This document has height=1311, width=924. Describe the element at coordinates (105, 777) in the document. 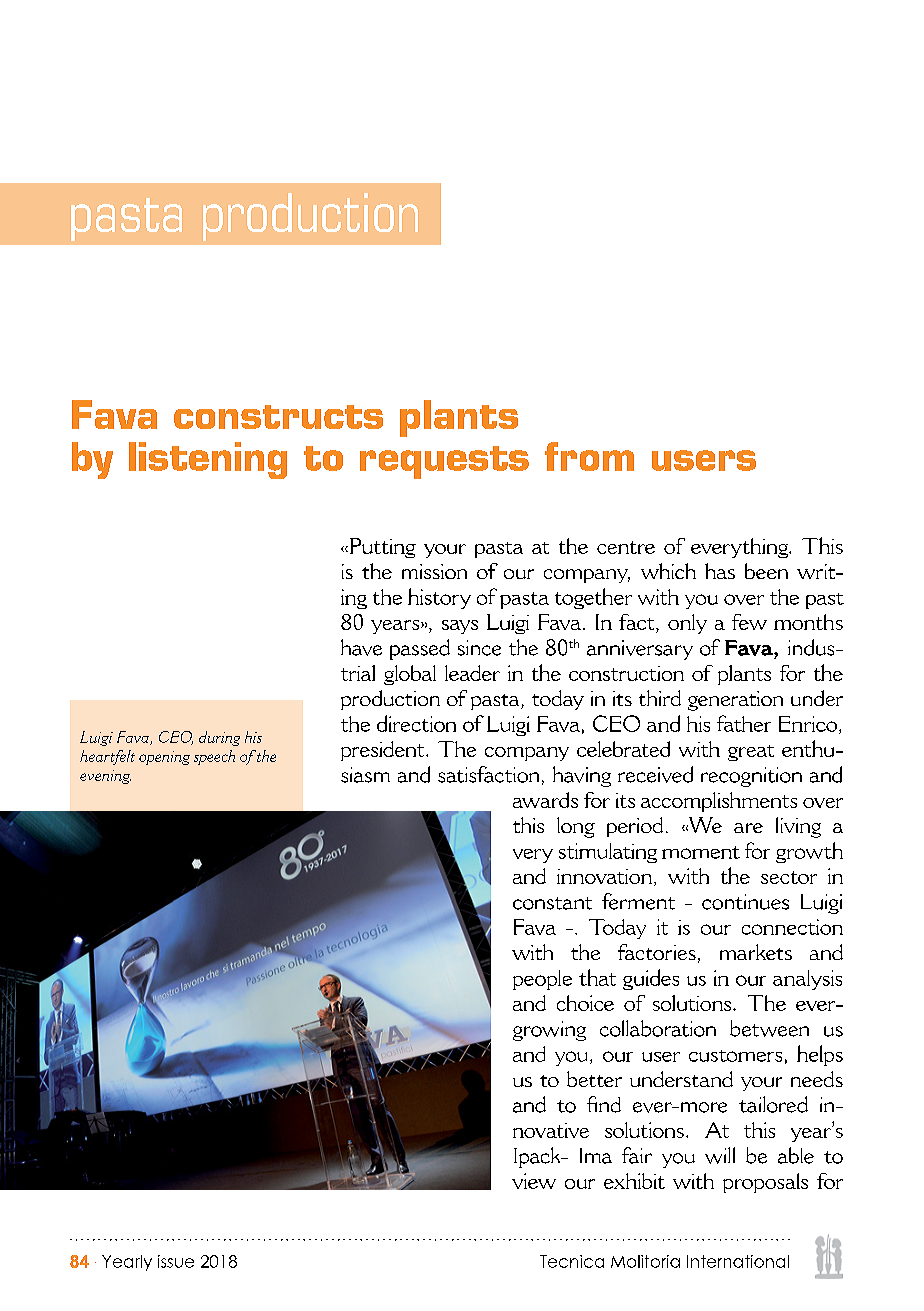

I see `evening` at that location.
